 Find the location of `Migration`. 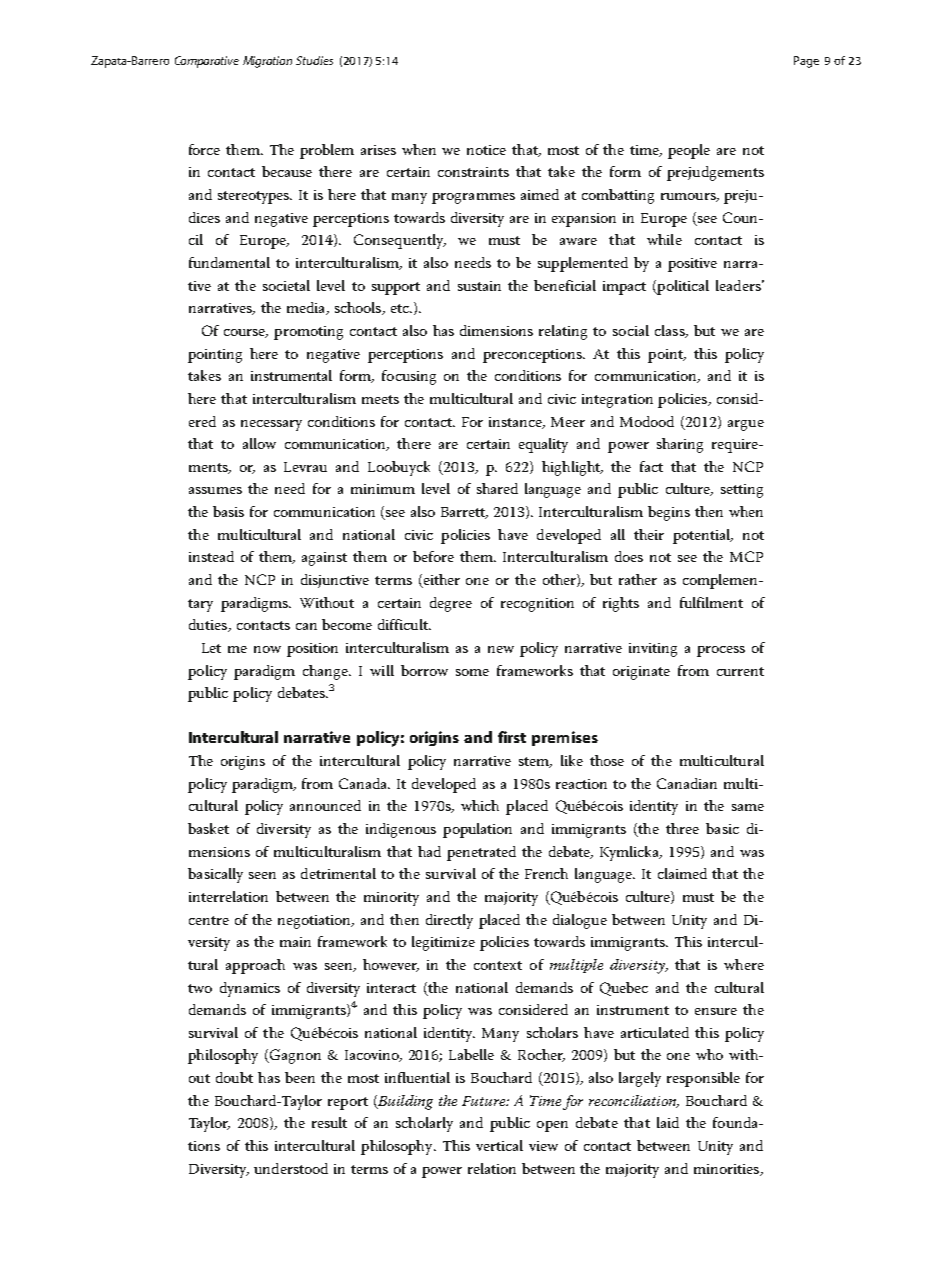

Migration is located at coordinates (267, 62).
